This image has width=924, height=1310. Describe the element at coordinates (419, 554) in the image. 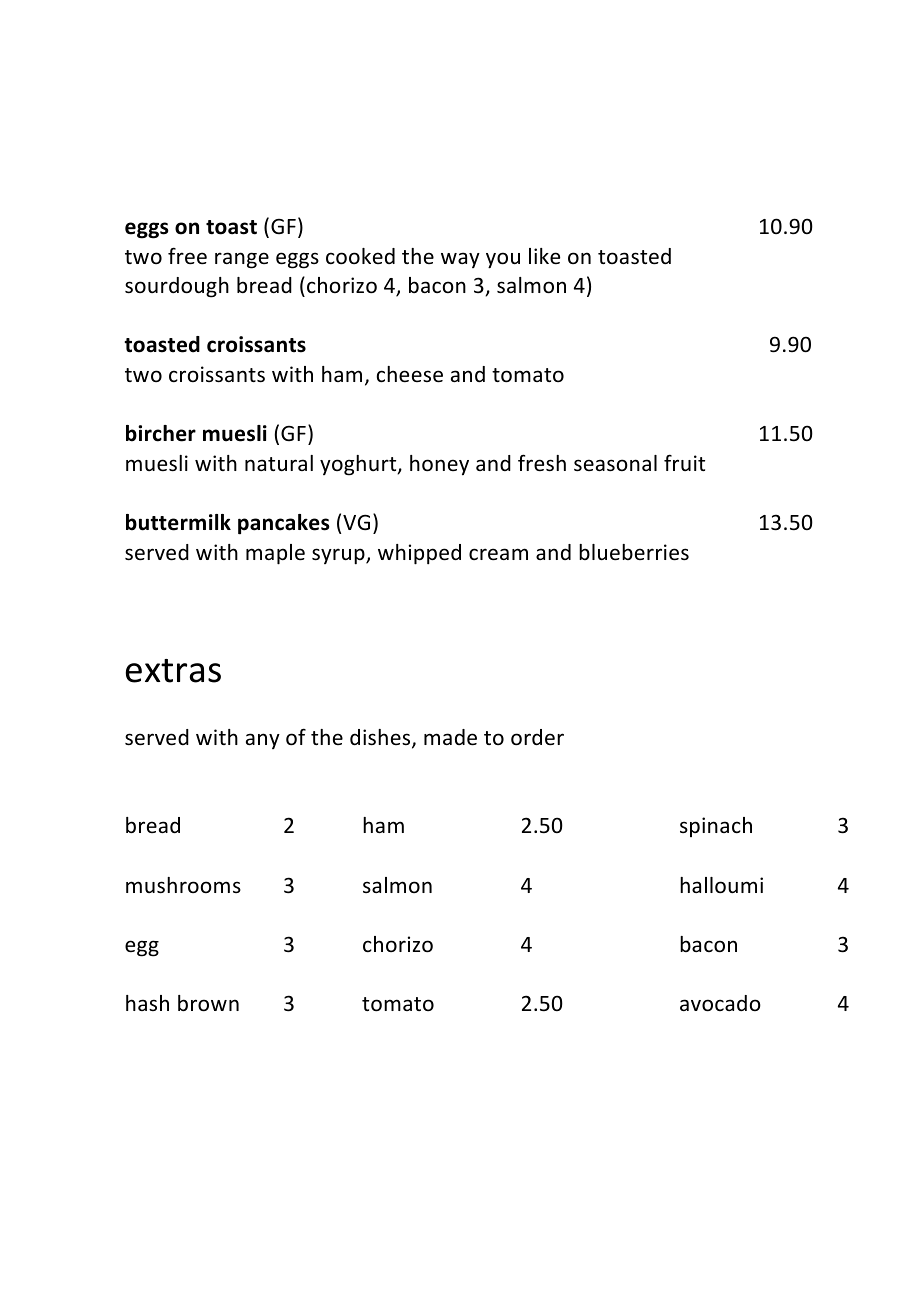

I see `whipped` at that location.
